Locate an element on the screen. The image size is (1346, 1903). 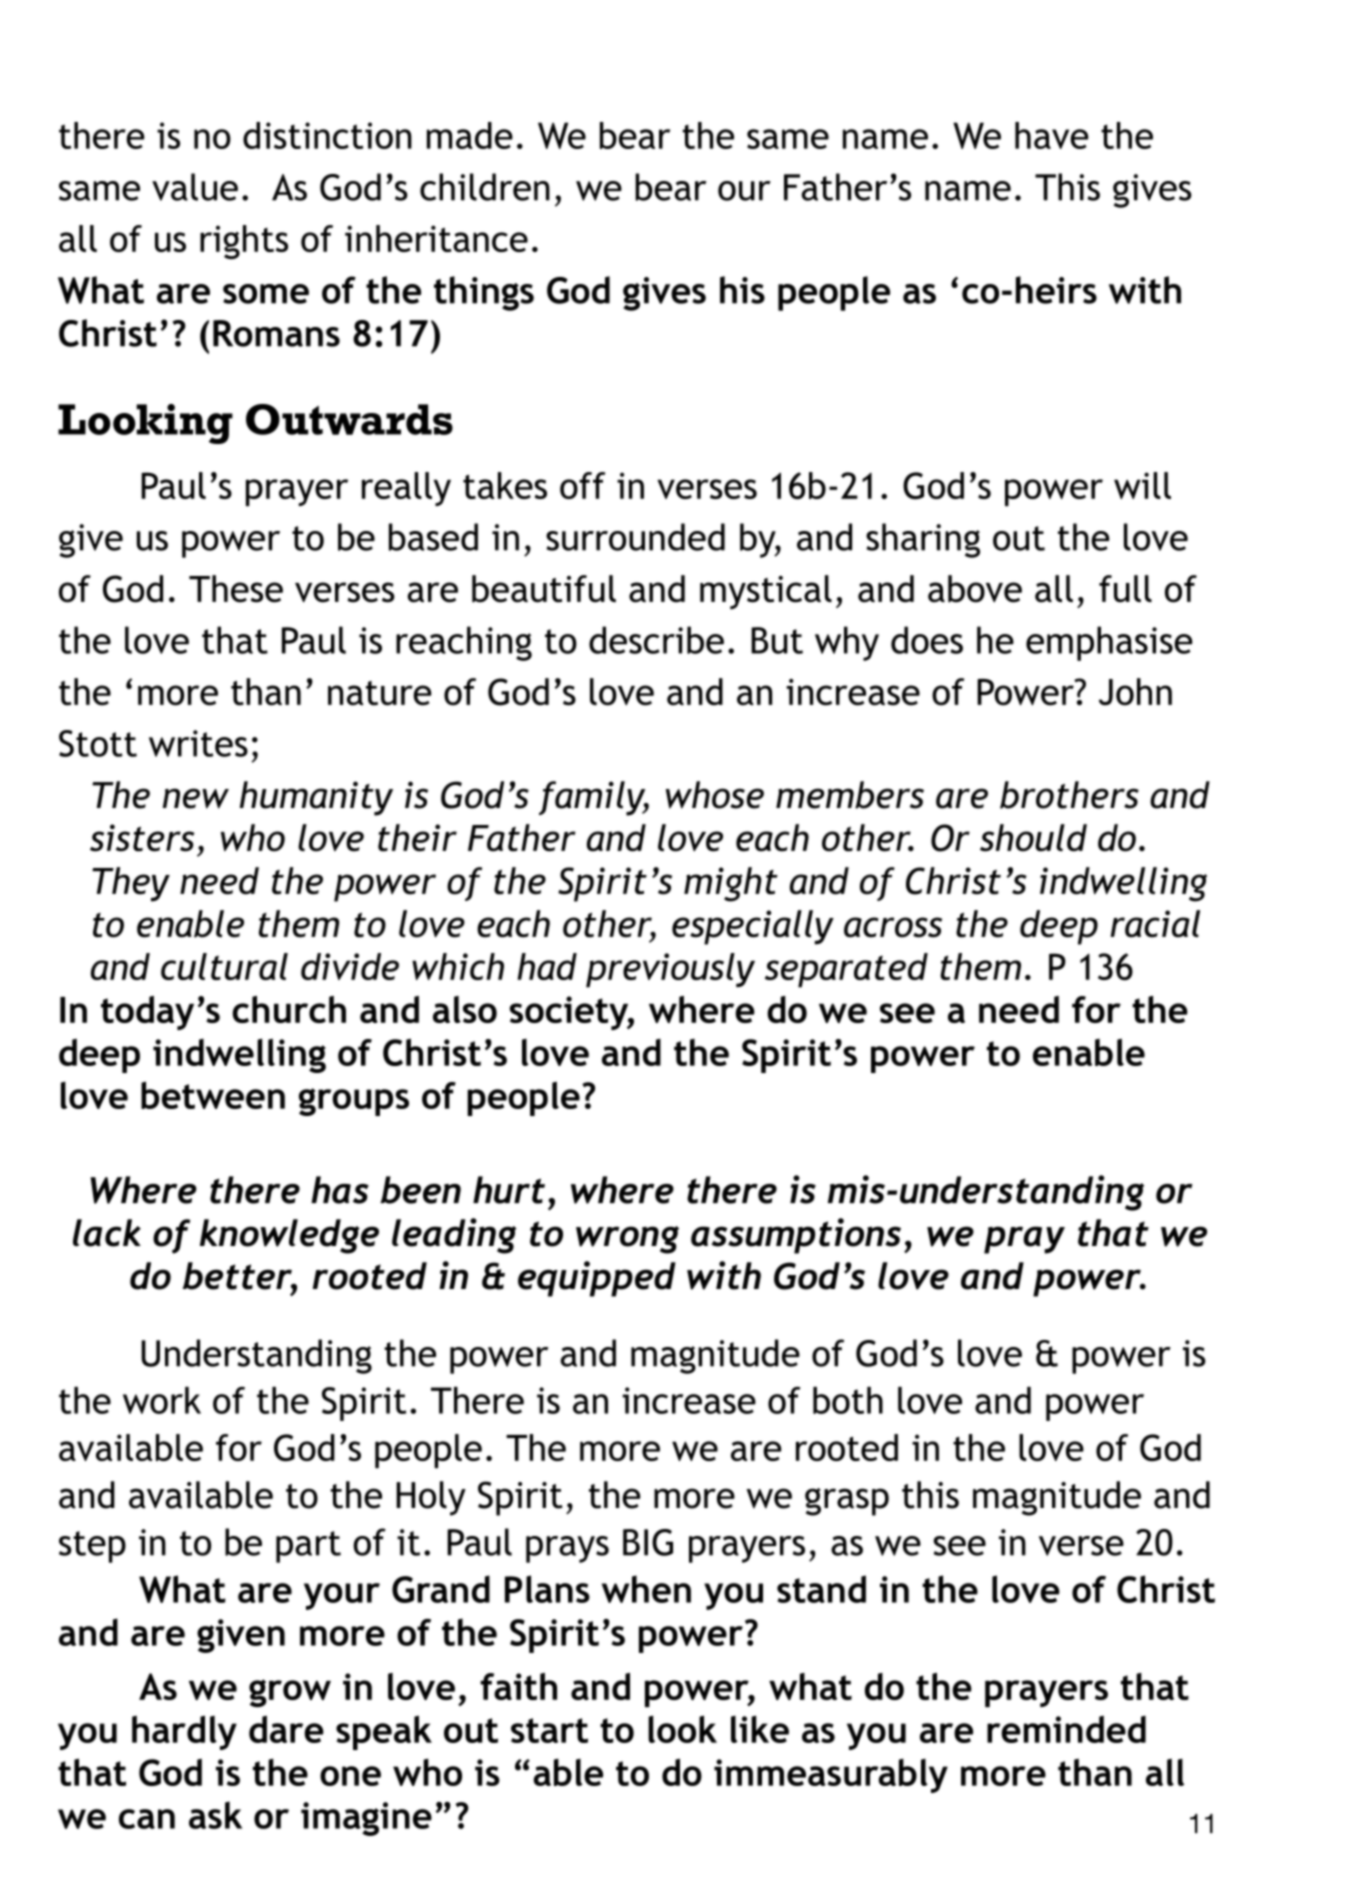
previously is located at coordinates (670, 970).
